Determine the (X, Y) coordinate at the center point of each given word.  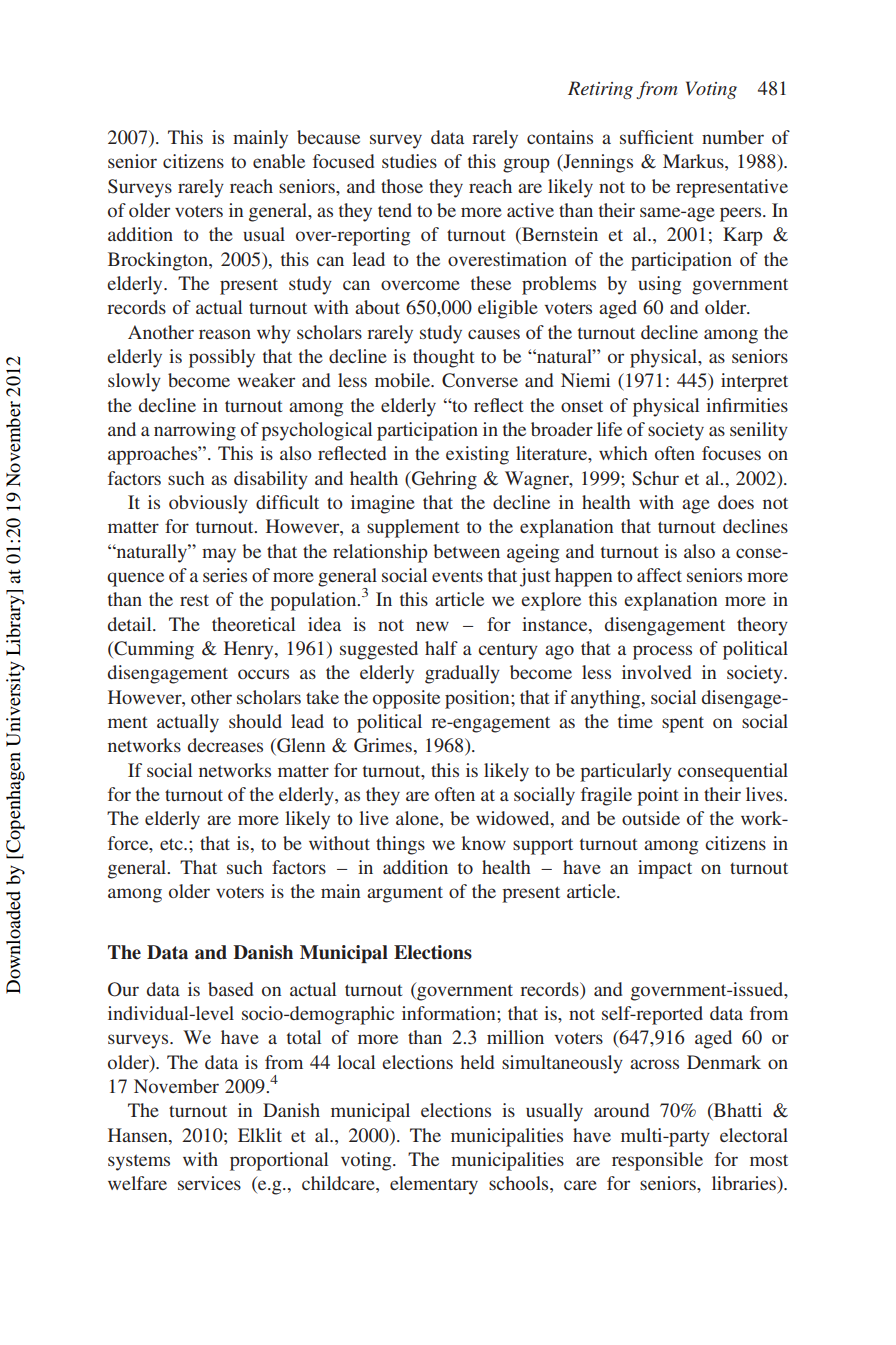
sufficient (656, 137)
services (209, 1183)
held (477, 1062)
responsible (657, 1161)
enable (279, 161)
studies (409, 161)
